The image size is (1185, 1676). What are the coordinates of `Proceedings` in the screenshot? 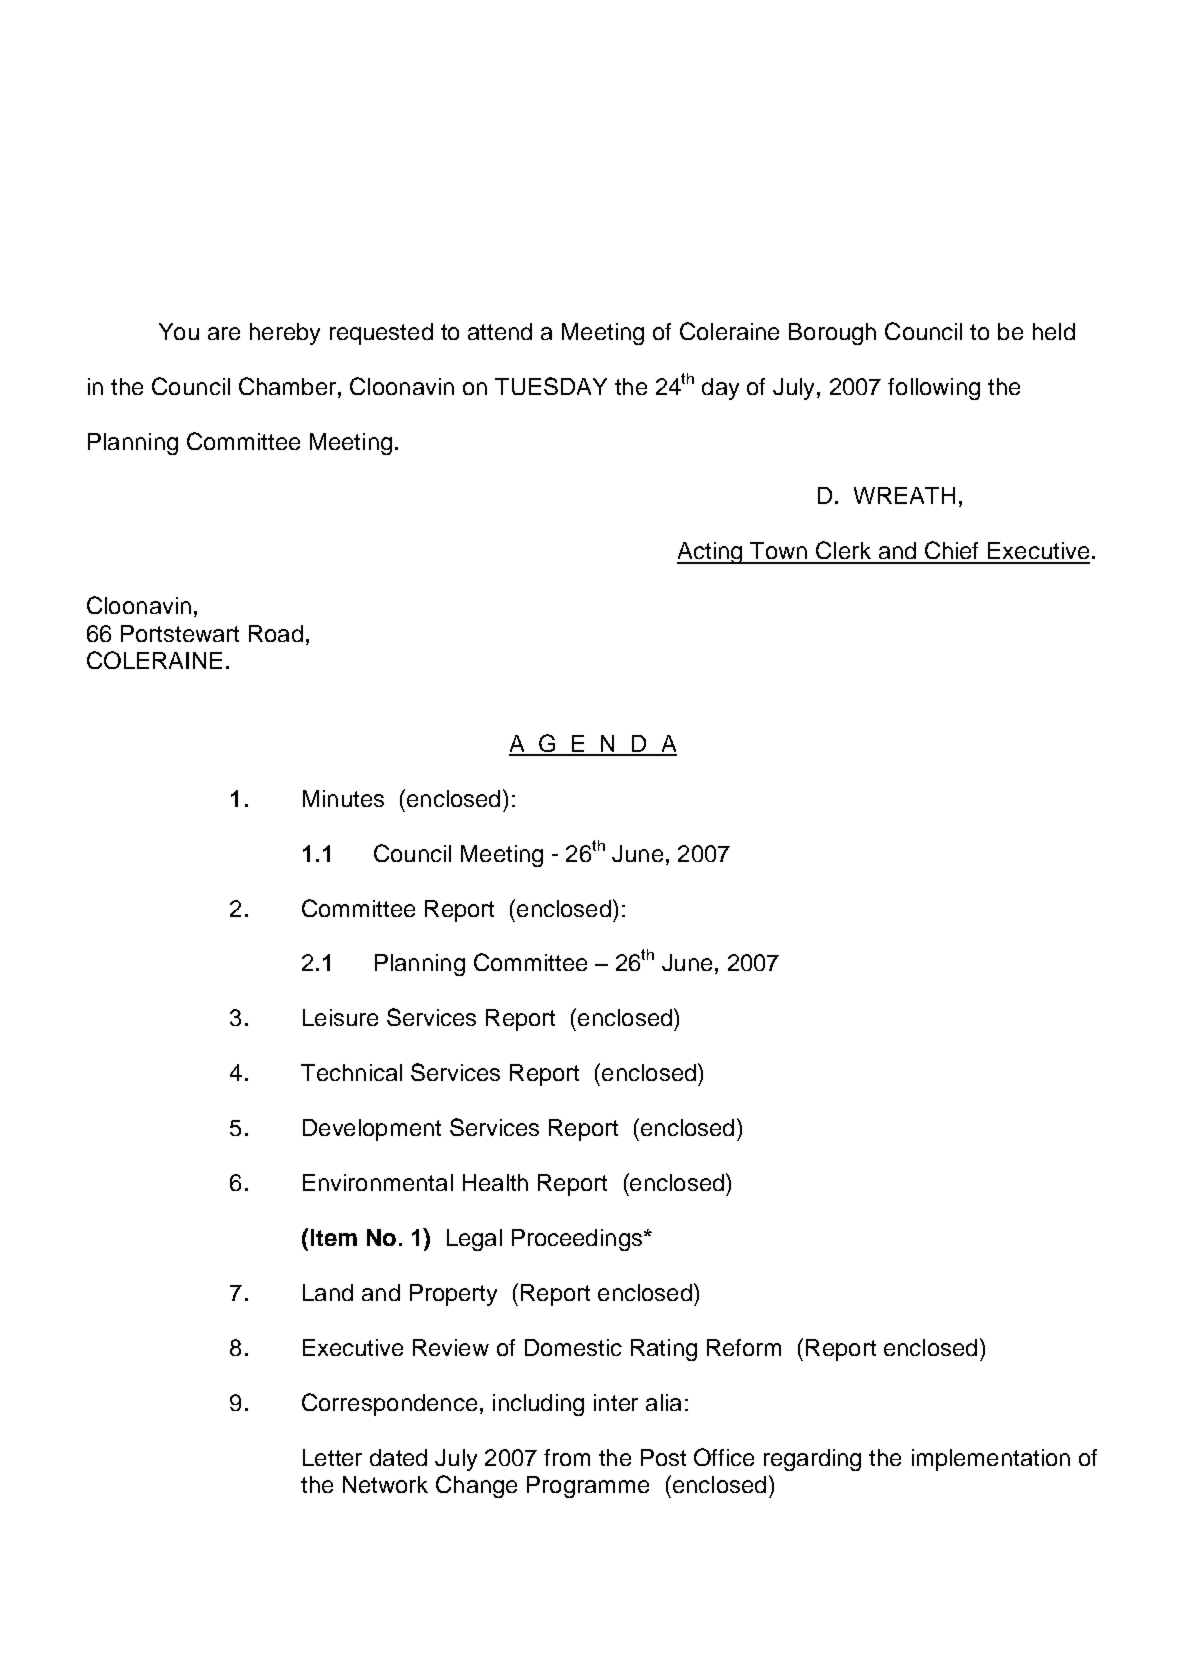 It's located at (577, 1240).
